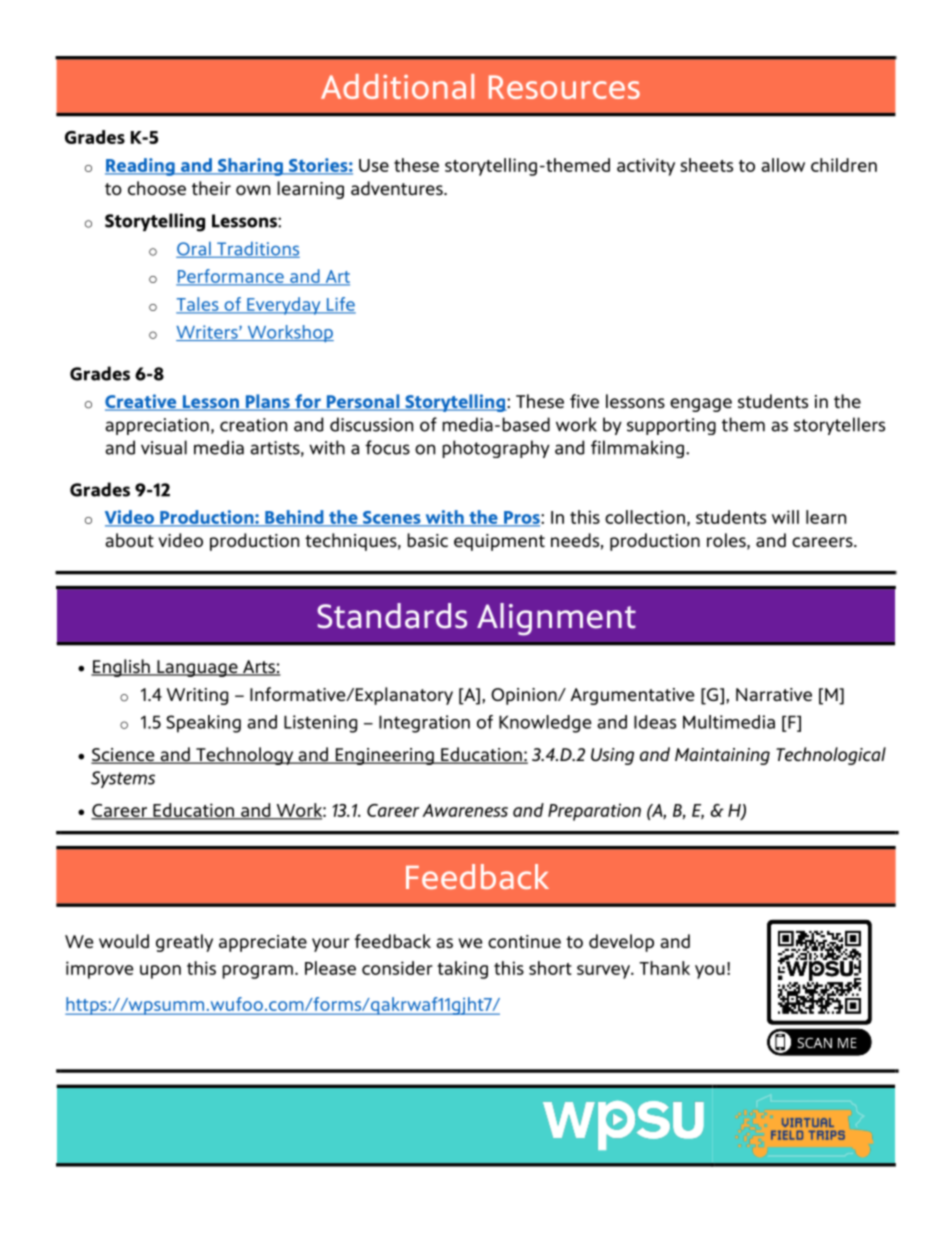  Describe the element at coordinates (203, 724) in the page. I see `Speaking` at that location.
